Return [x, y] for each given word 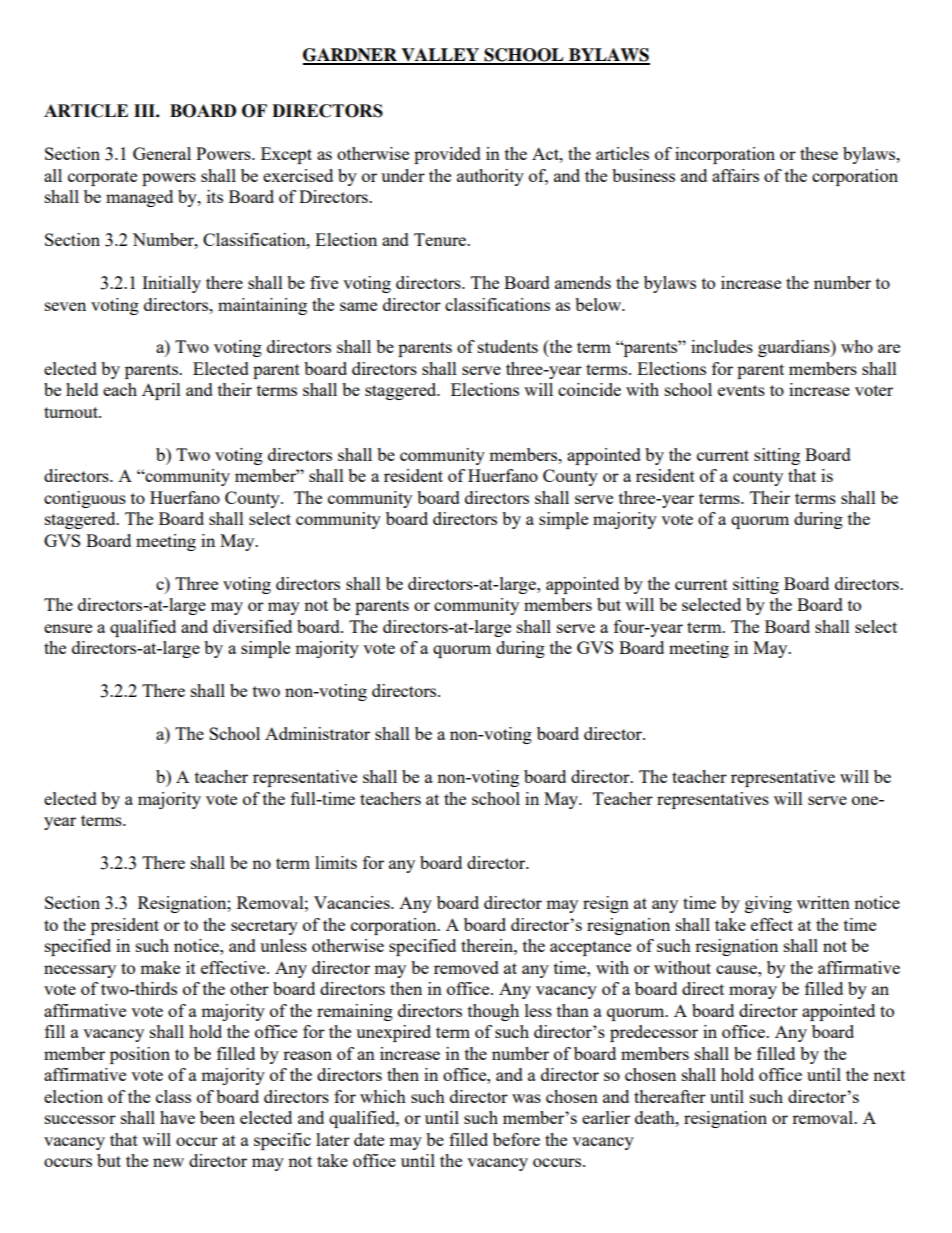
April [161, 391]
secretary [264, 927]
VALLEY [440, 56]
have [177, 1117]
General [162, 153]
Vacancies [353, 902]
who [857, 346]
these [819, 153]
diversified [252, 626]
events [741, 390]
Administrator [317, 733]
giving [768, 904]
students [508, 346]
